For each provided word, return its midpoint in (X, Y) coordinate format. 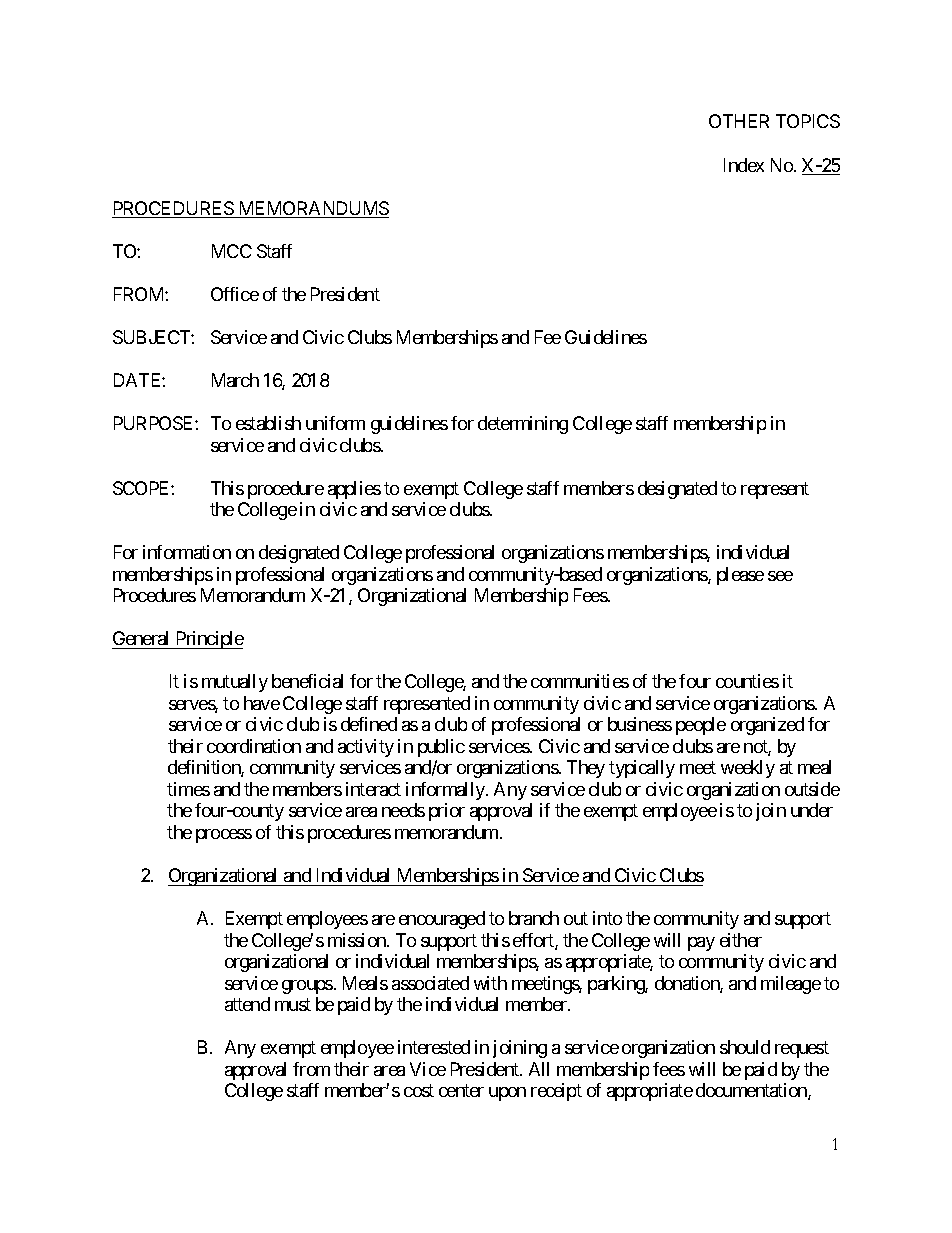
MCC (232, 251)
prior (447, 812)
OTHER (739, 121)
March (235, 380)
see (780, 576)
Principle (208, 640)
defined (369, 724)
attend (247, 1004)
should (745, 1047)
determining (523, 425)
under (812, 810)
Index (744, 165)
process (224, 836)
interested (434, 1047)
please (740, 576)
